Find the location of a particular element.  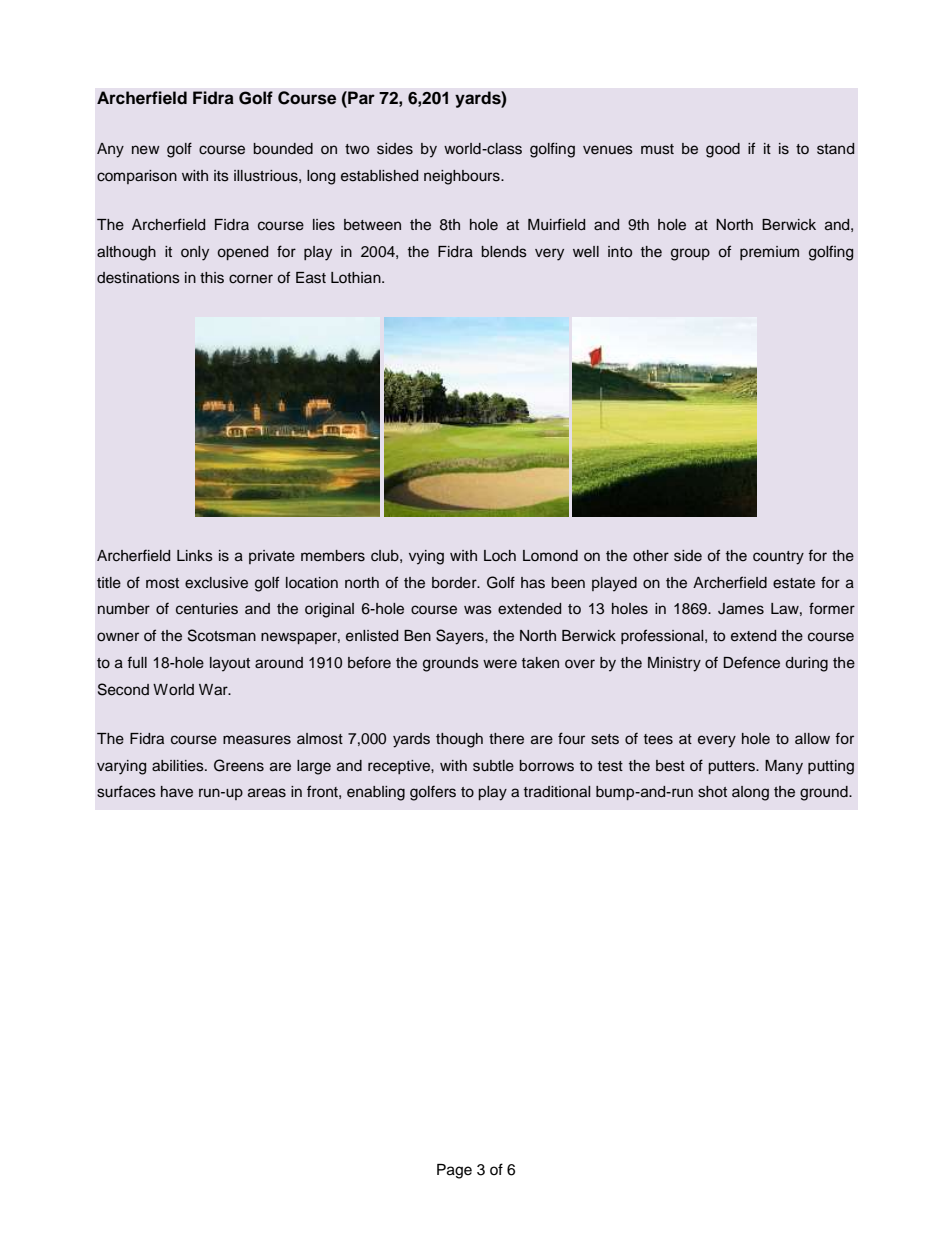

Page is located at coordinates (454, 1171).
